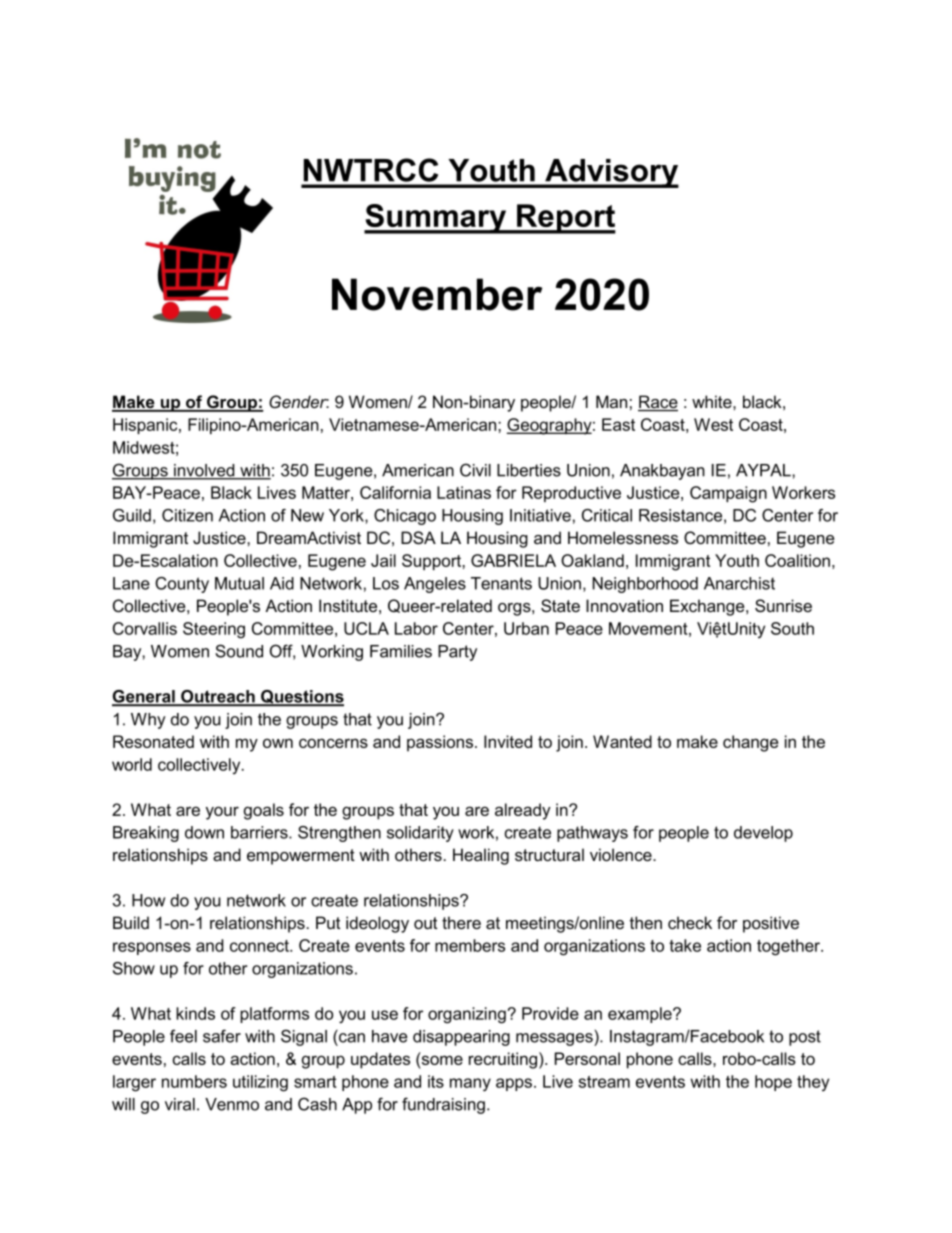 This screenshot has width=952, height=1233. What do you see at coordinates (481, 856) in the screenshot?
I see `Healing` at bounding box center [481, 856].
